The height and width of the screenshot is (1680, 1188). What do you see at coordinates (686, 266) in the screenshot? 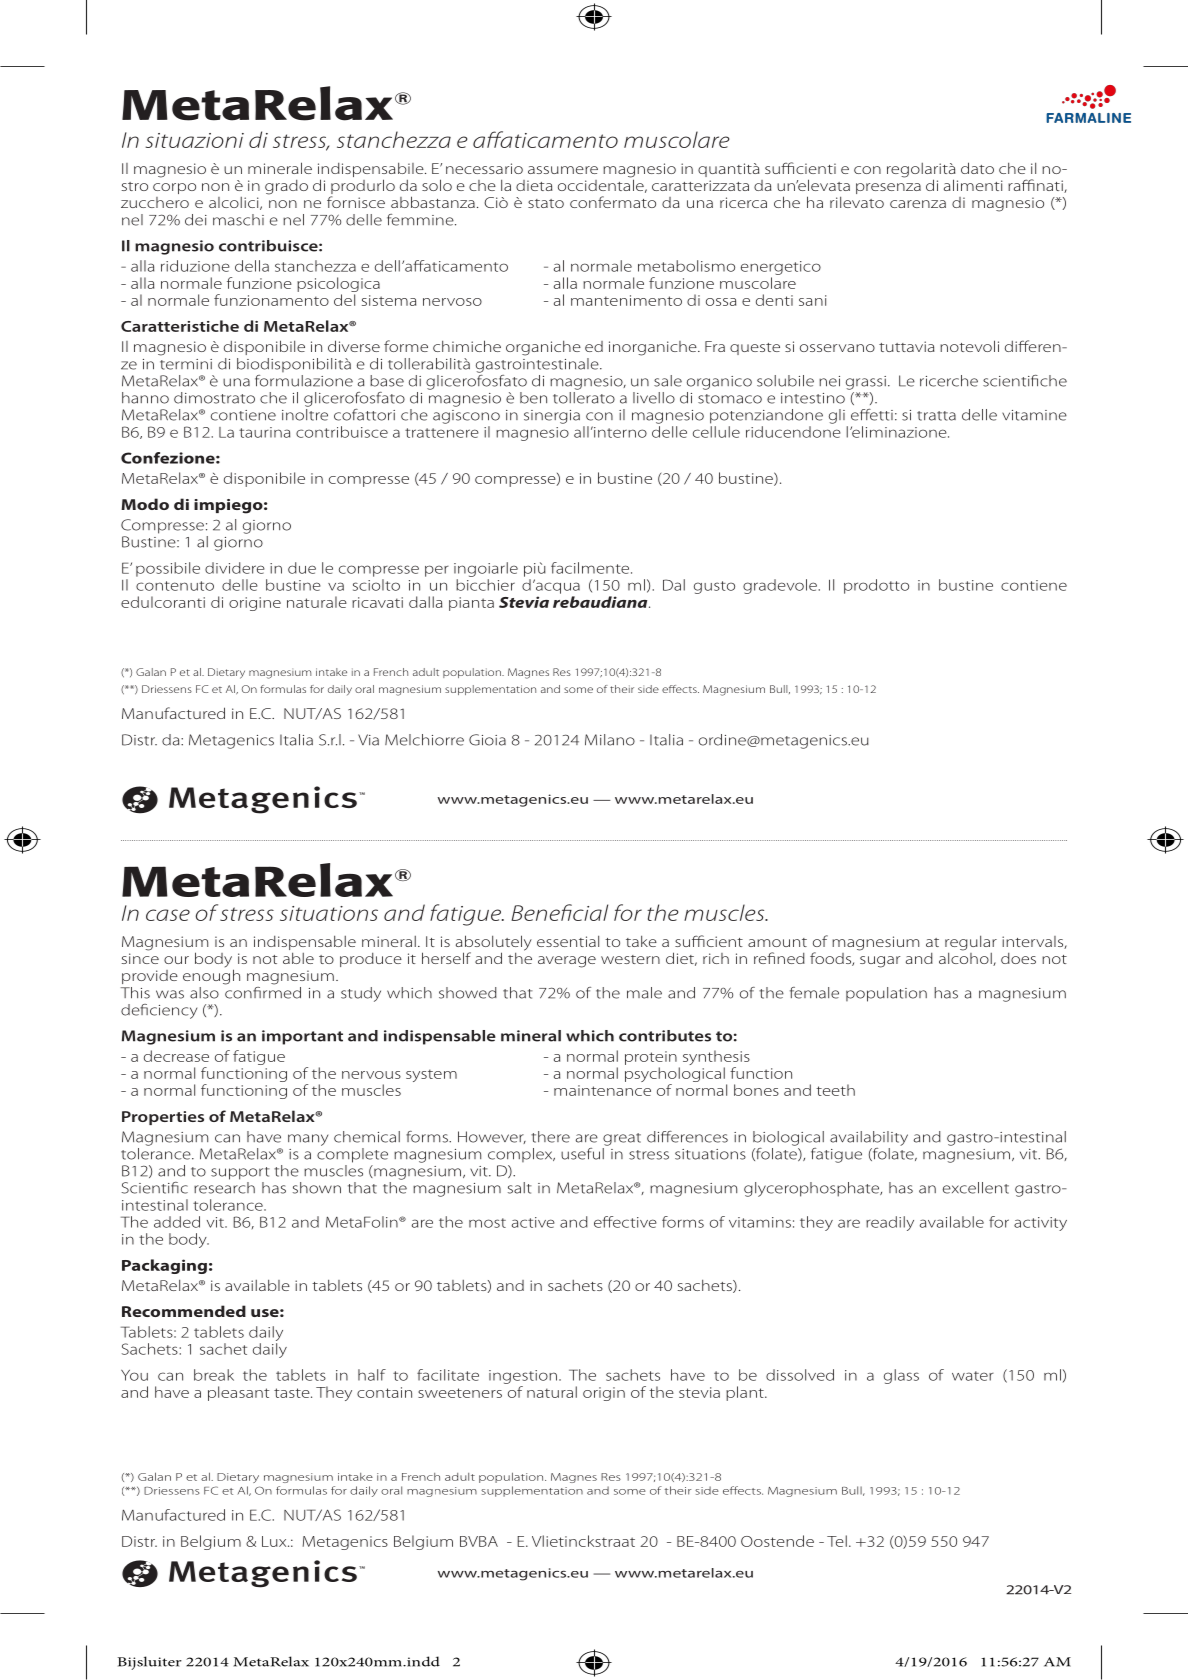
I see `metabolismo` at bounding box center [686, 266].
